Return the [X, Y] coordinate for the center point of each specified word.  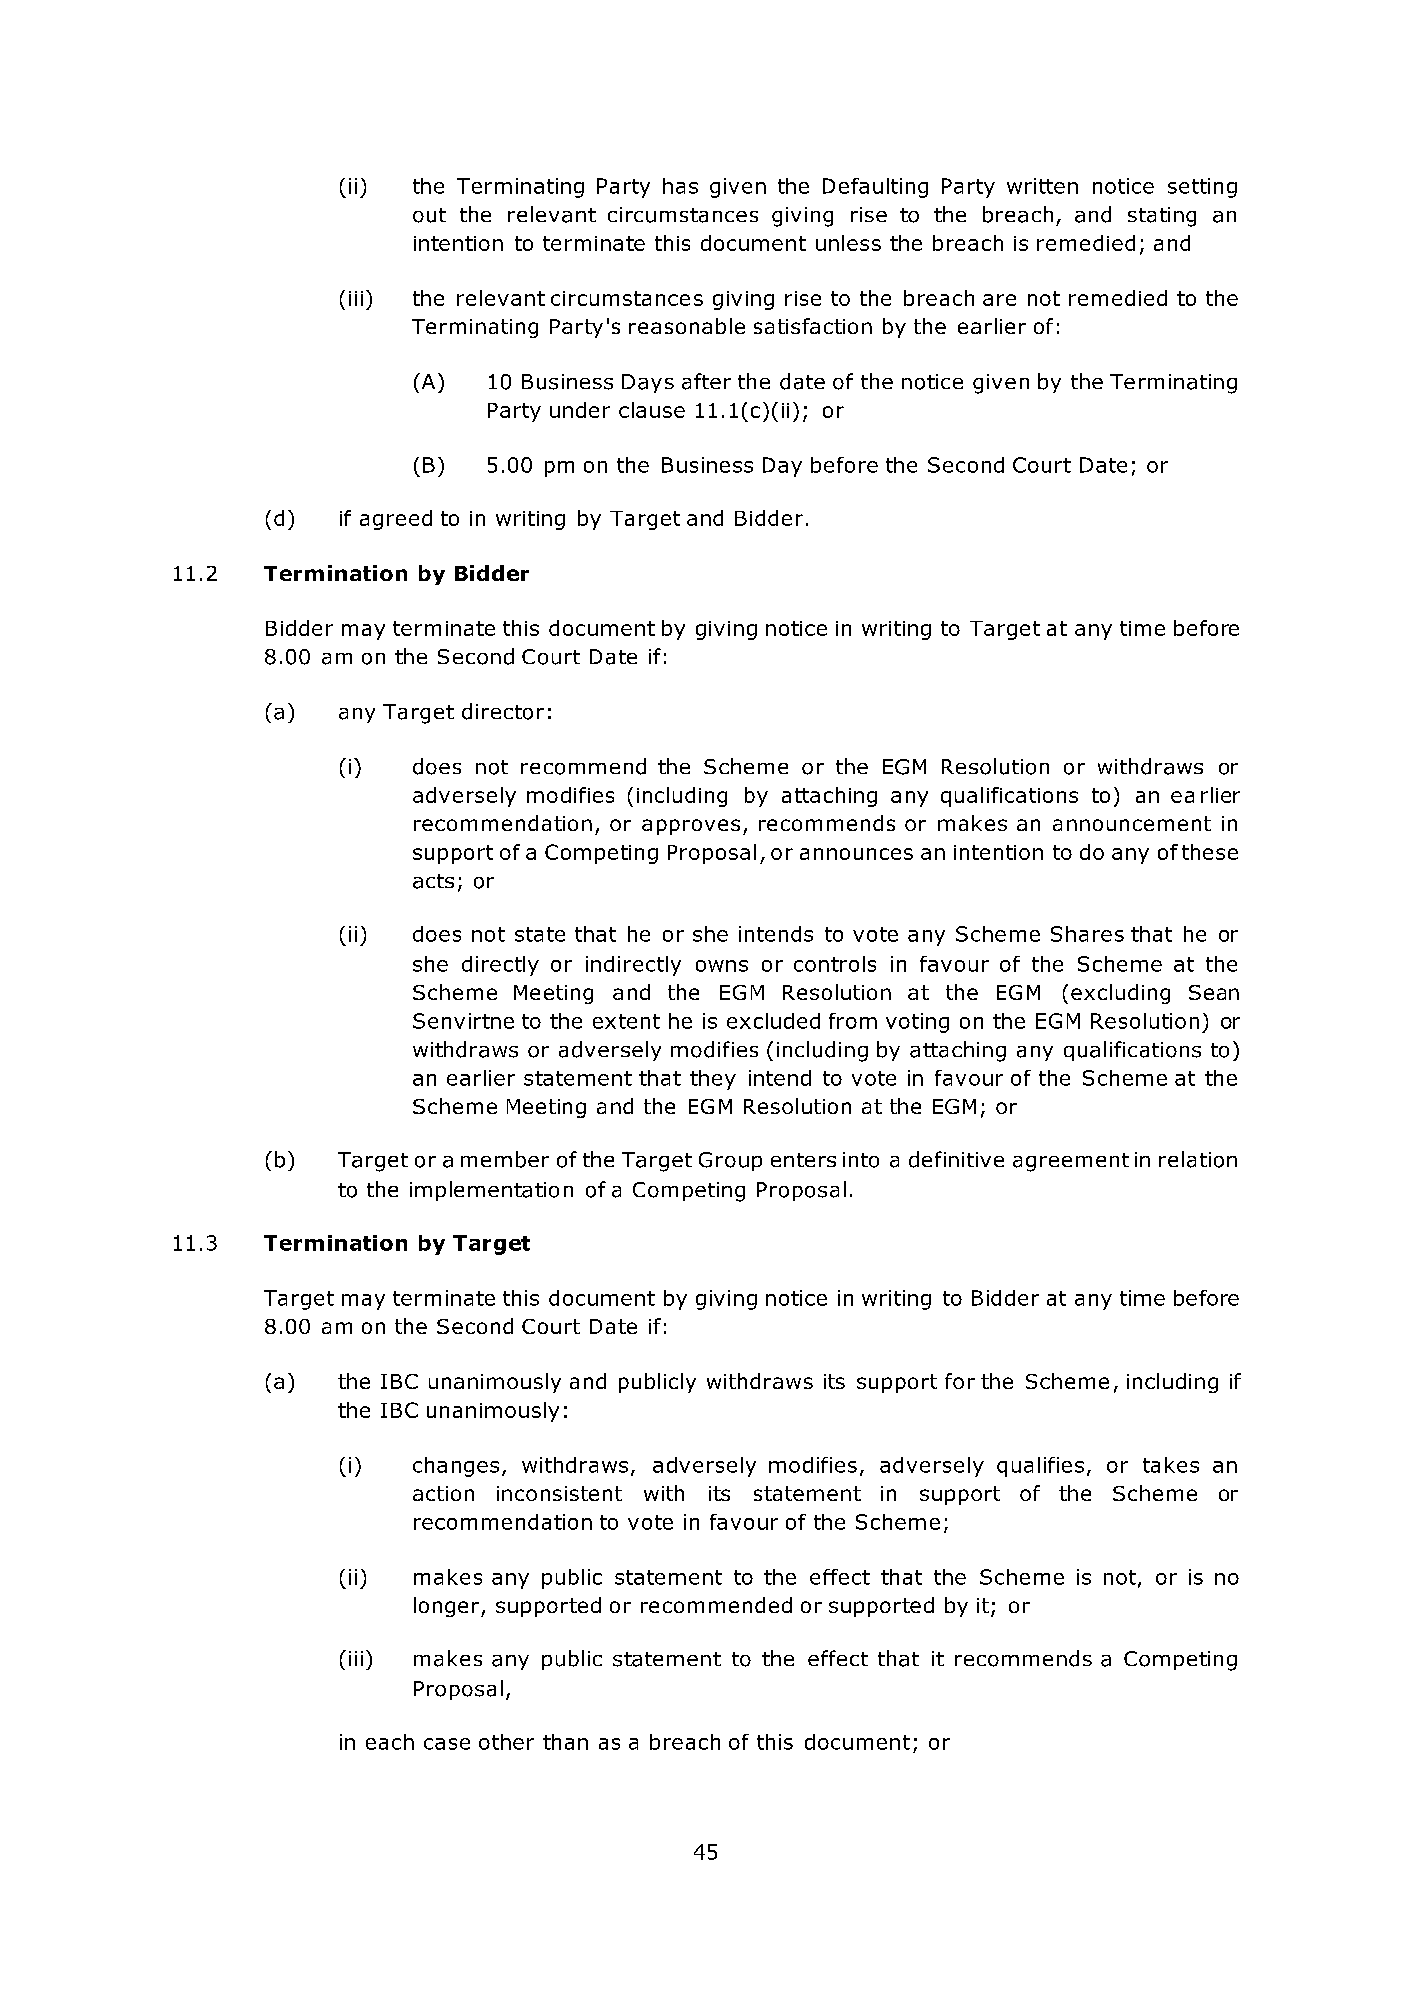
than [565, 1742]
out [429, 215]
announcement [1132, 823]
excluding [1120, 994]
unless [848, 243]
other [506, 1742]
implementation [491, 1191]
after [706, 381]
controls [835, 964]
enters [803, 1160]
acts [433, 881]
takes [1171, 1465]
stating [1162, 217]
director [503, 711]
